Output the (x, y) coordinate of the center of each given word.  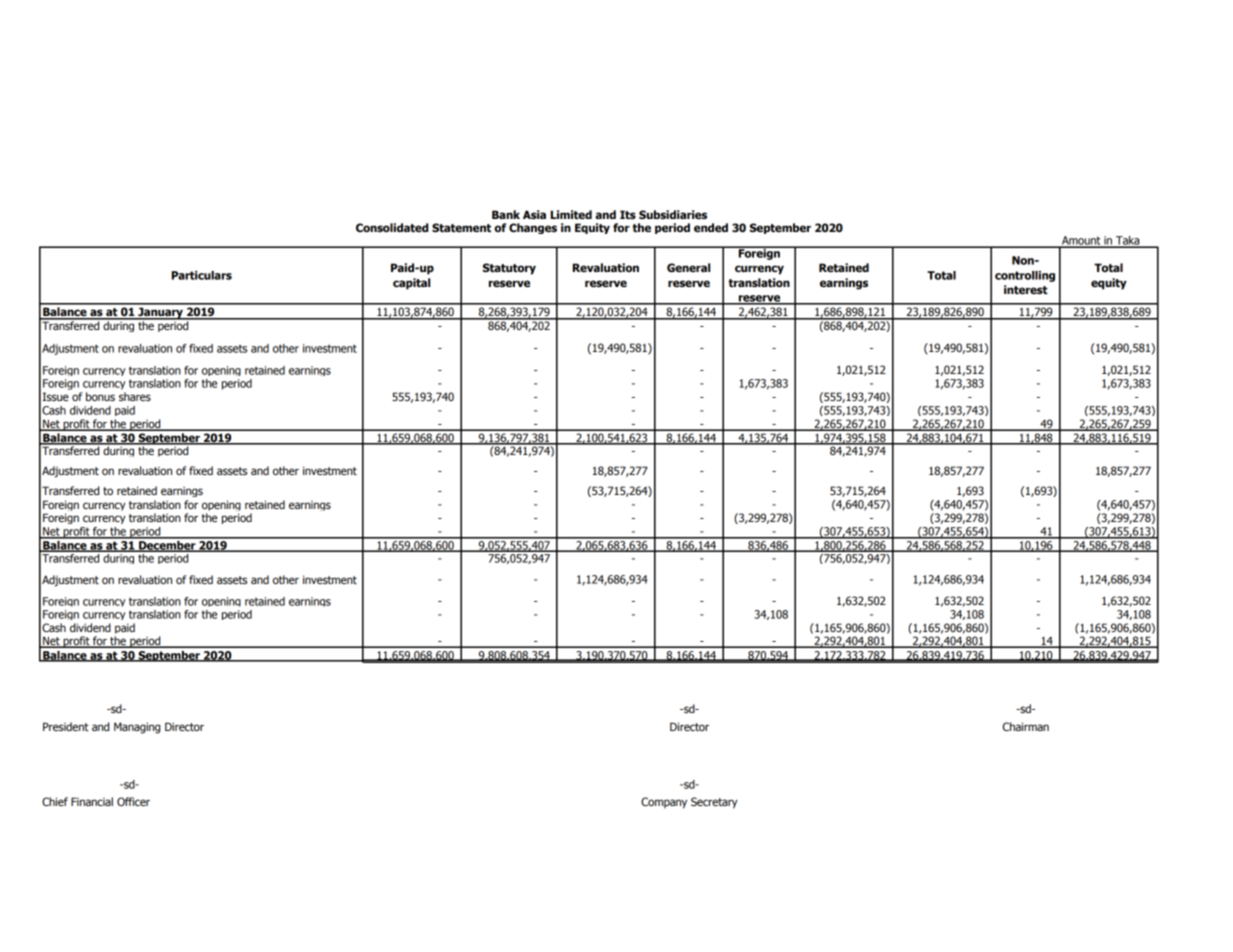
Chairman (1026, 726)
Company (664, 803)
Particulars (202, 275)
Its (628, 214)
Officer (133, 801)
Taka (1128, 241)
